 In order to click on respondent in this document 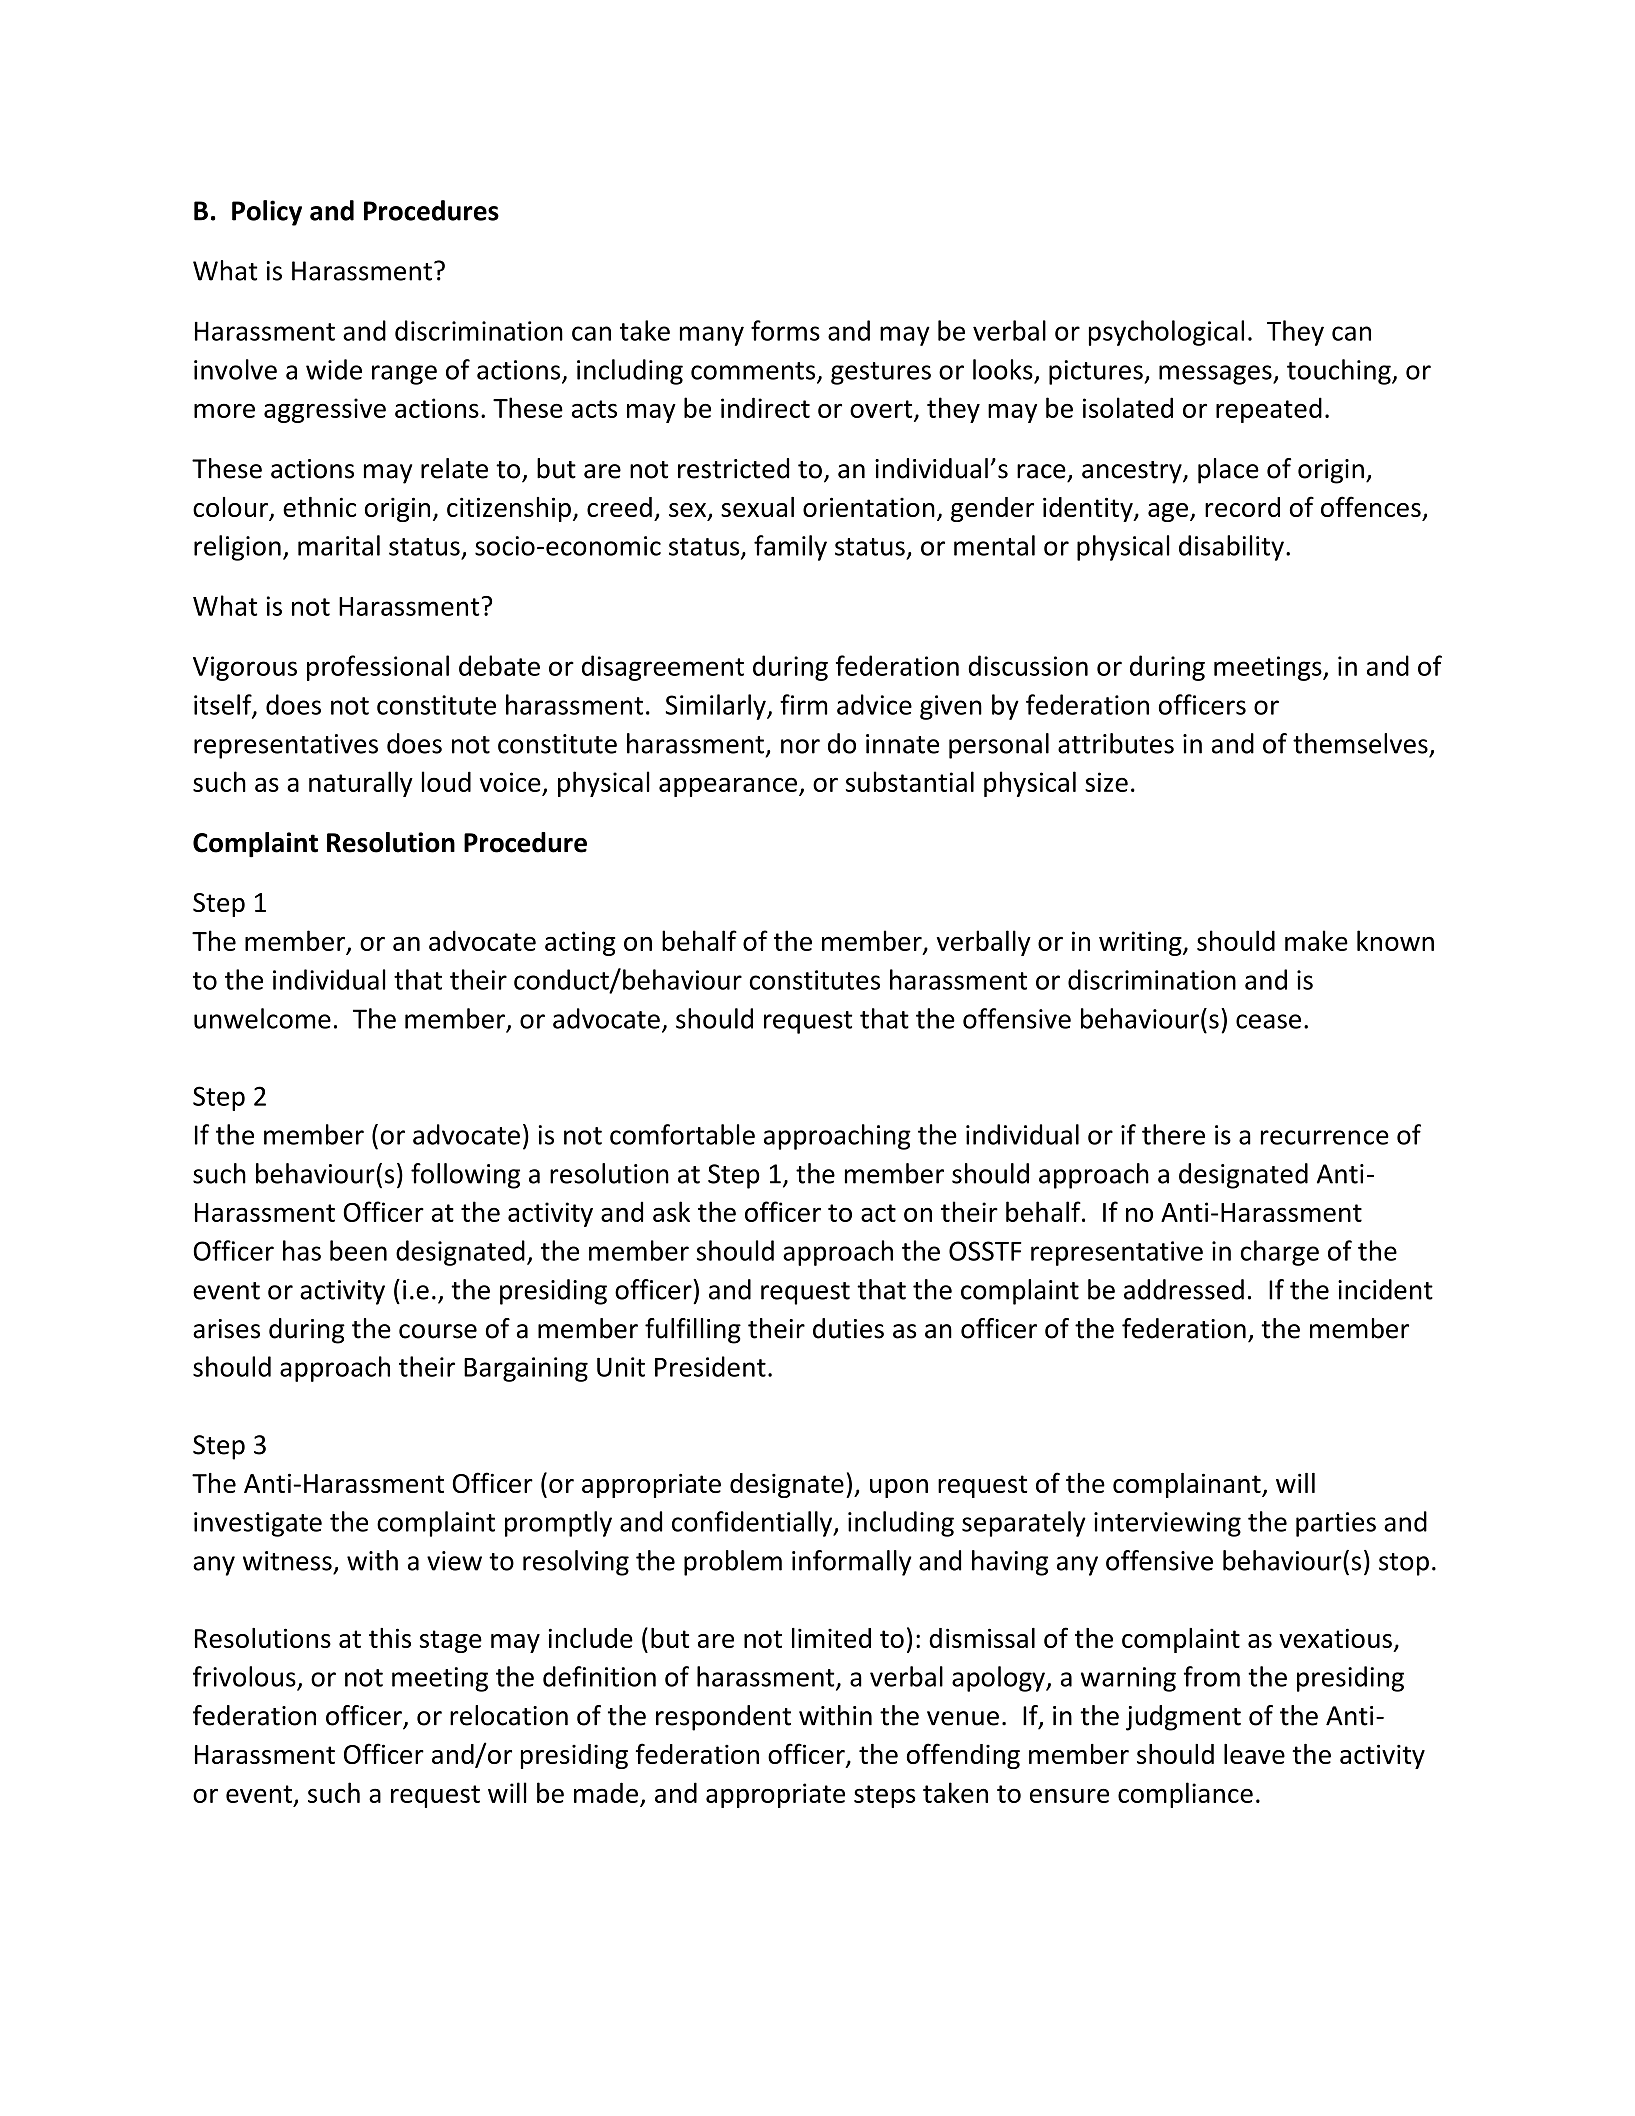, I will do `click(723, 1718)`.
